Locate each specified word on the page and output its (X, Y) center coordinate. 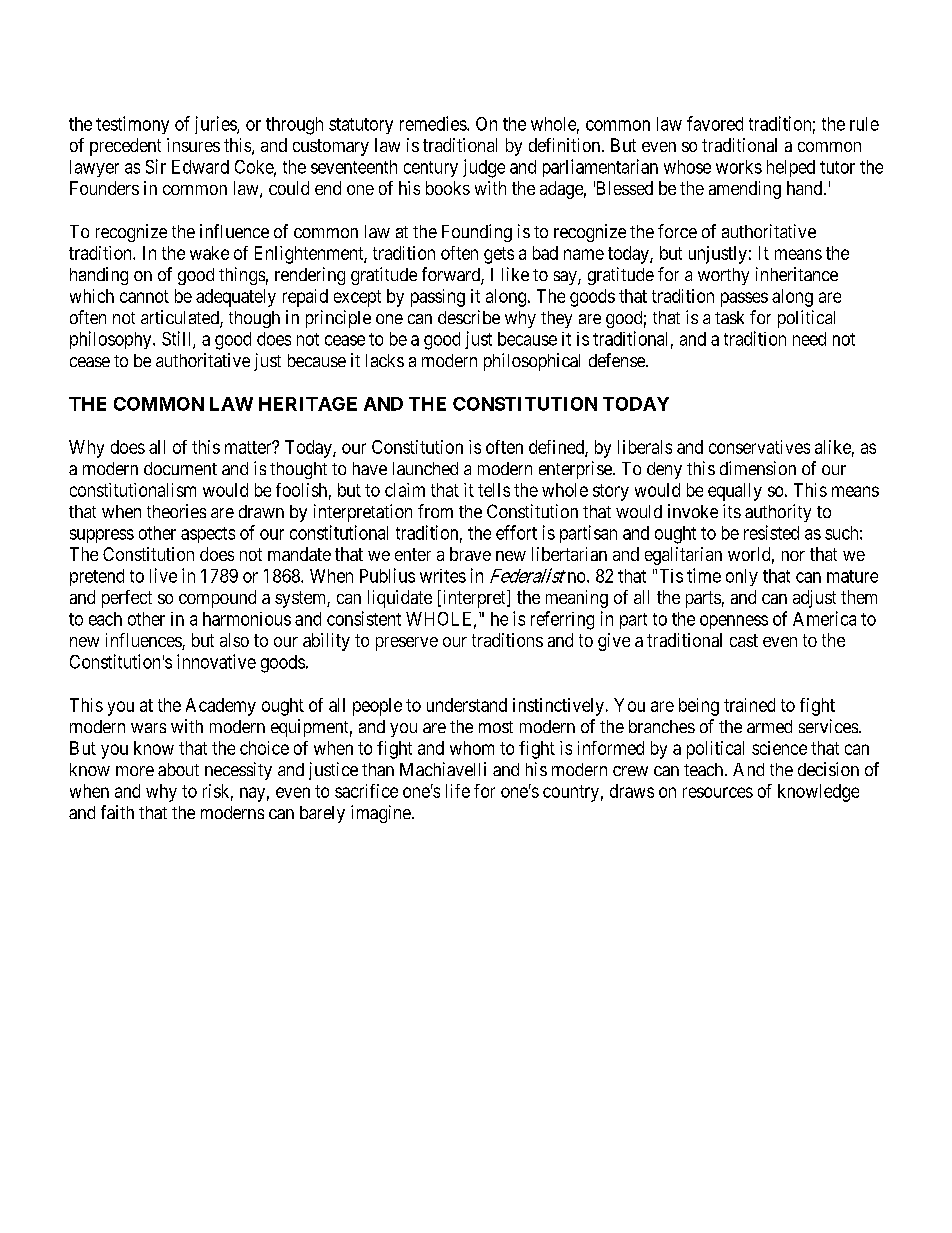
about (178, 769)
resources (718, 792)
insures (193, 145)
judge (484, 168)
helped (791, 168)
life (458, 791)
